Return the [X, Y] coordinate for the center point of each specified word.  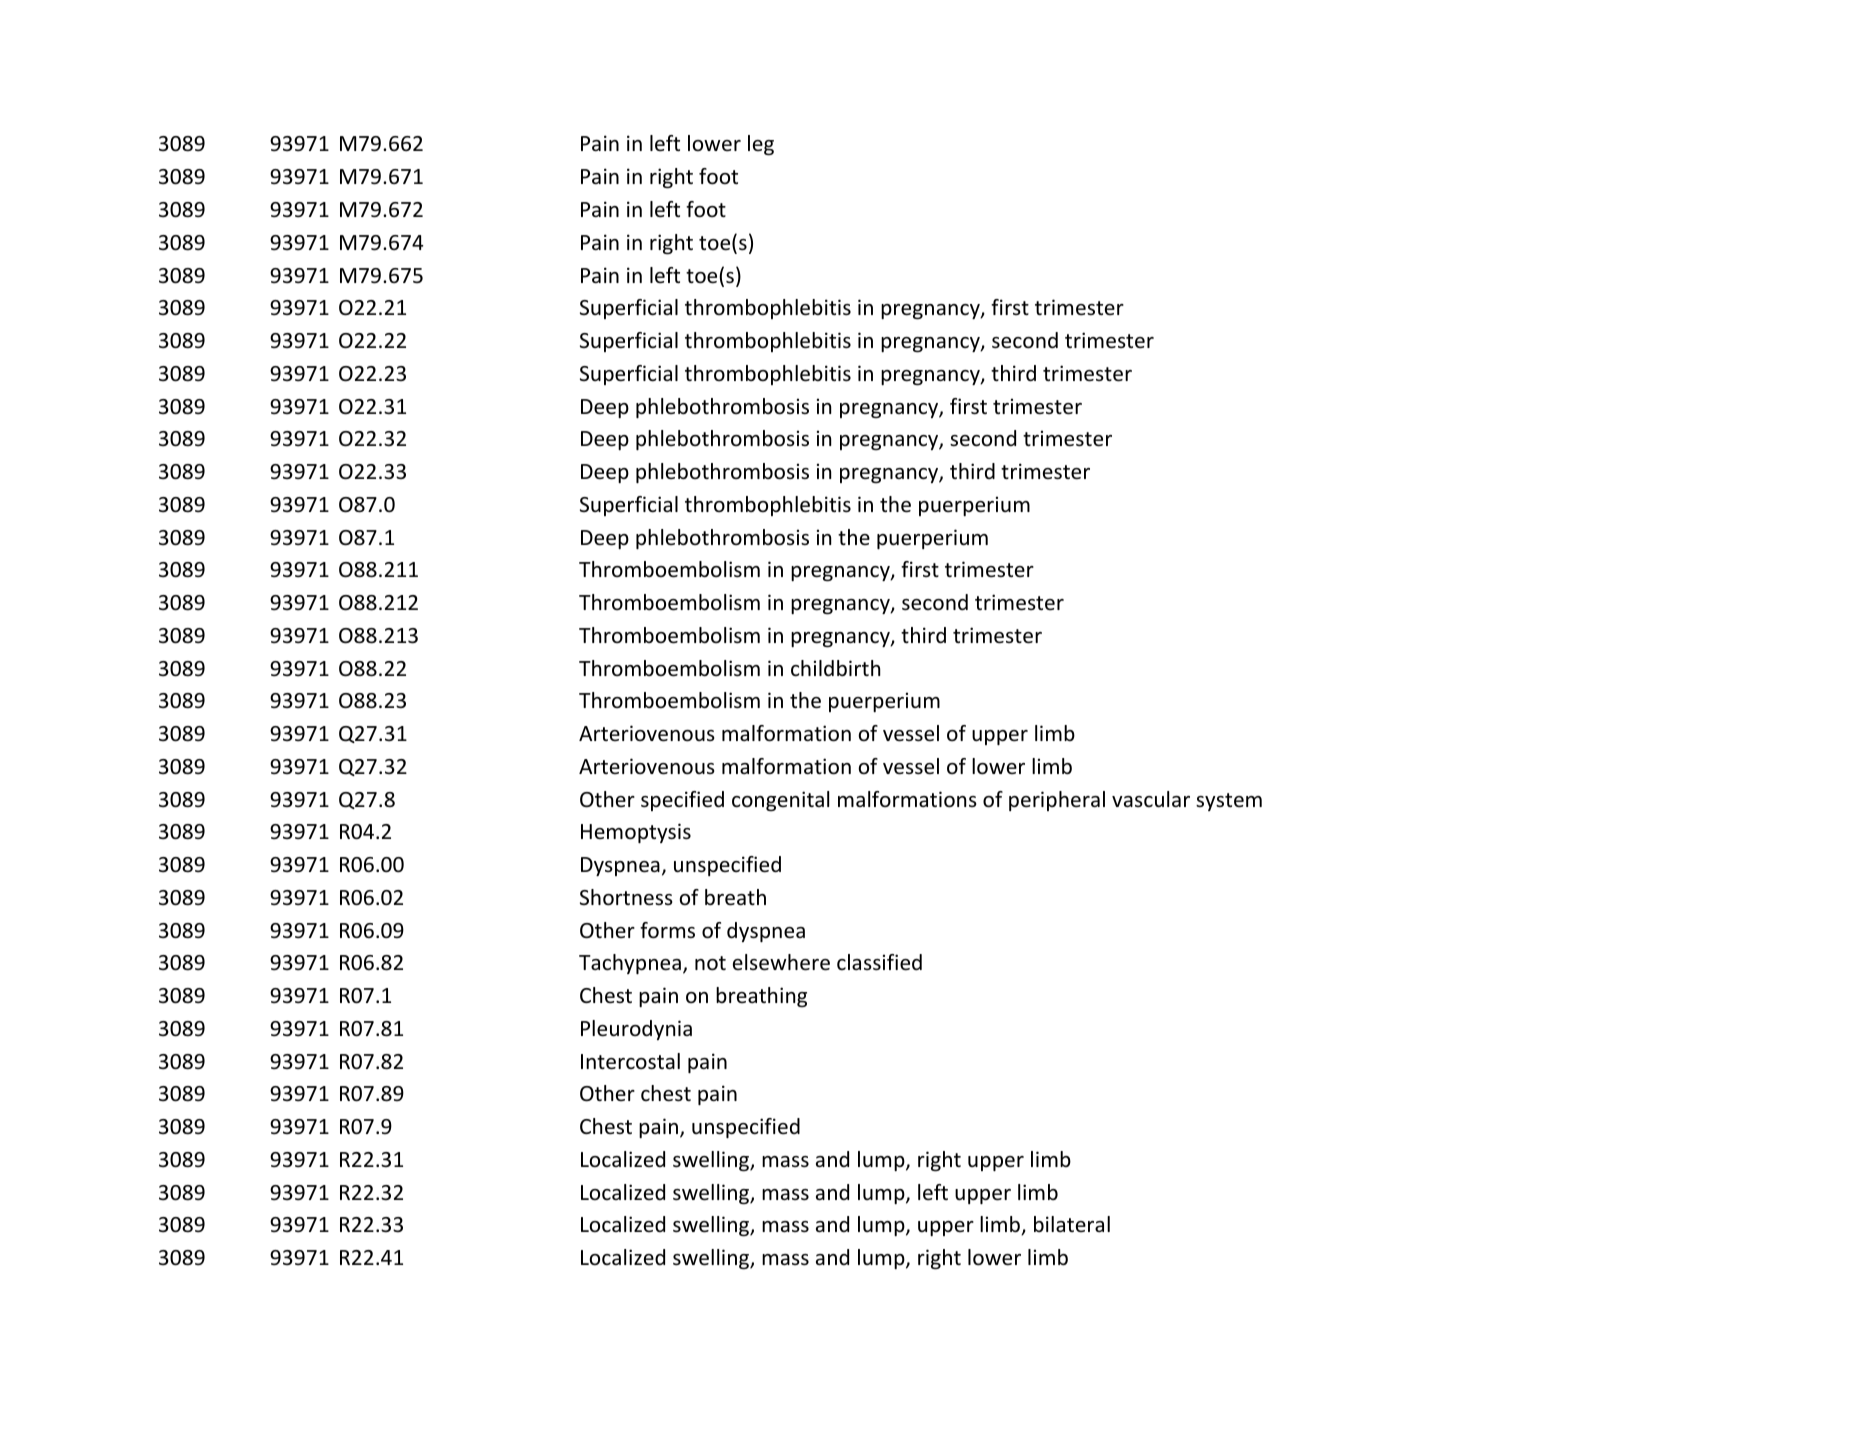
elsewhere [781, 962]
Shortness [626, 897]
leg [761, 145]
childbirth [835, 668]
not [710, 963]
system [1229, 802]
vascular [1151, 799]
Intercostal [630, 1061]
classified [879, 962]
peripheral [1057, 801]
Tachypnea [630, 964]
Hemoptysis [636, 833]
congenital [780, 801]
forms [667, 930]
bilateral [1072, 1224]
